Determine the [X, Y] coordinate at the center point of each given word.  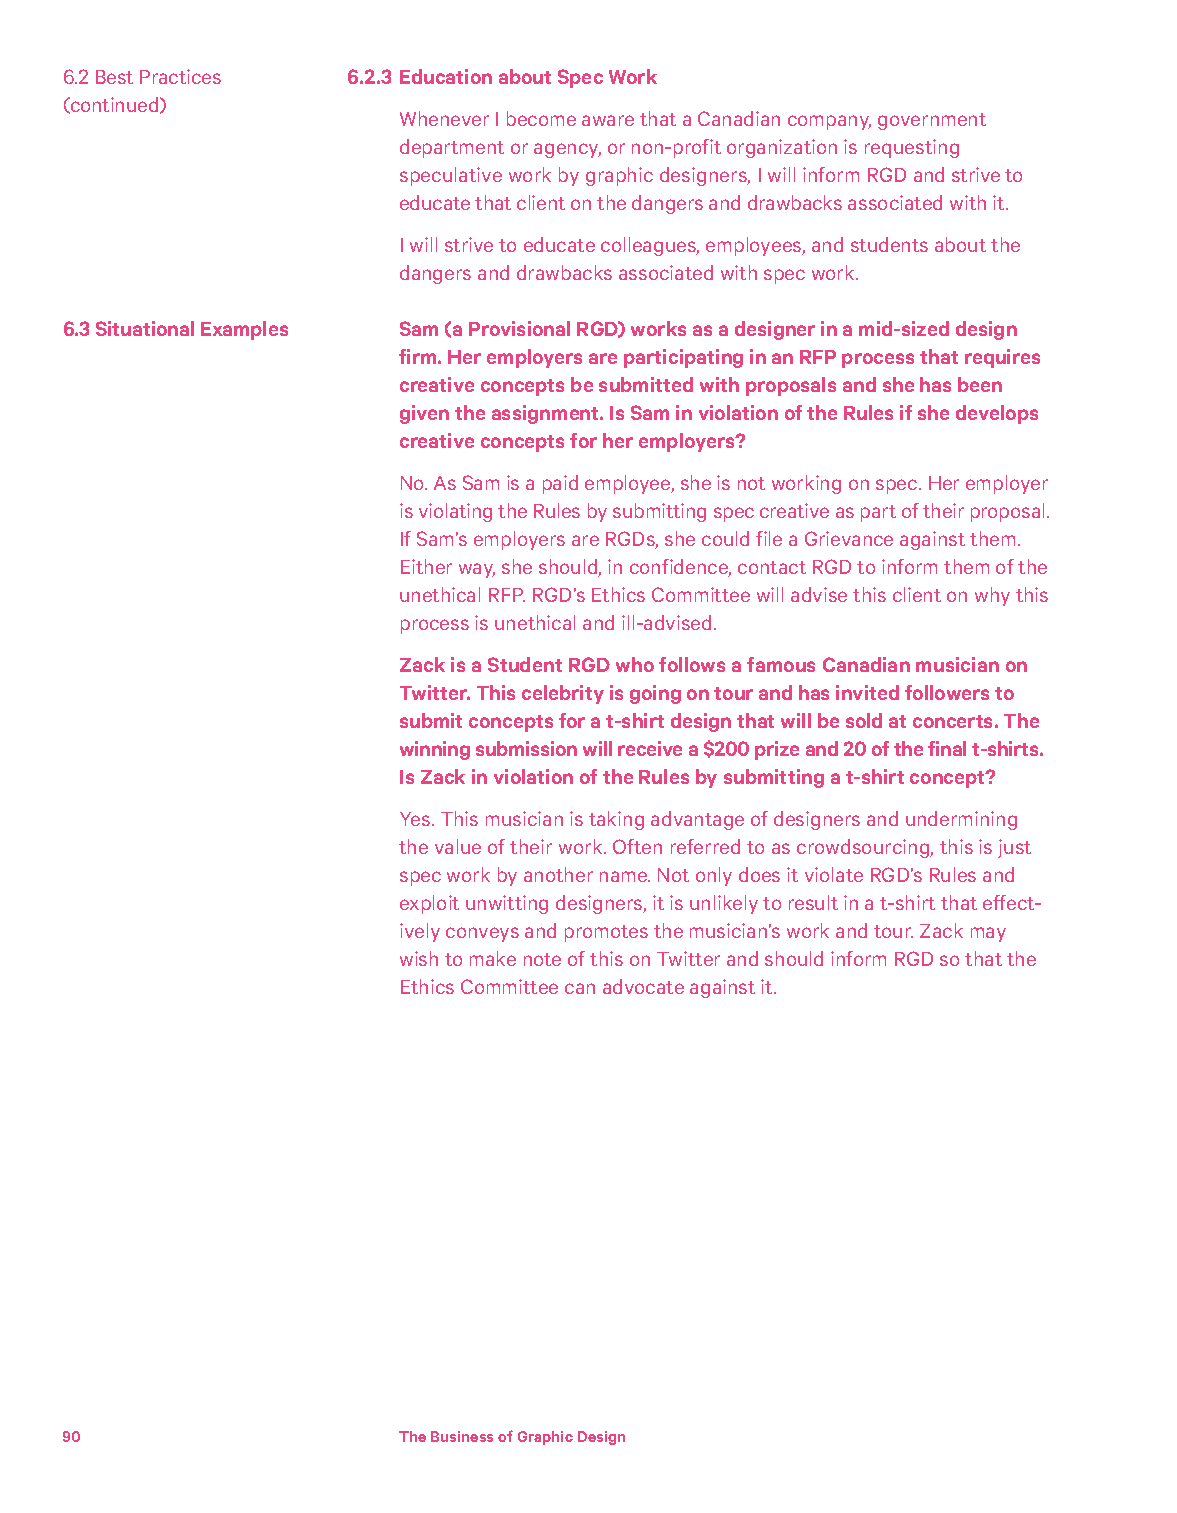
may [988, 934]
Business [462, 1436]
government [932, 121]
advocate [643, 986]
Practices [180, 76]
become [541, 118]
